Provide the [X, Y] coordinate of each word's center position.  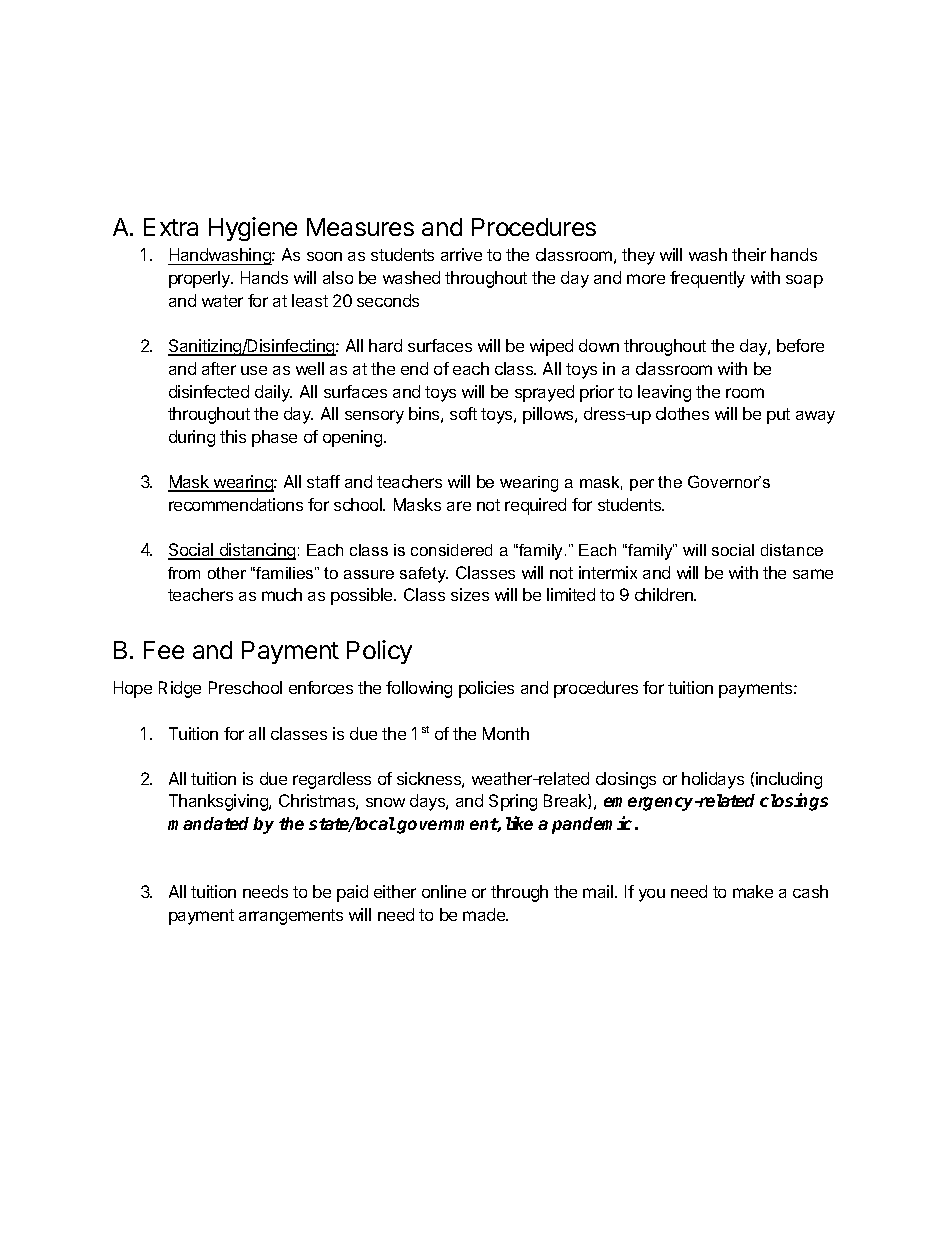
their [749, 254]
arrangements [291, 917]
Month [506, 733]
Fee [164, 650]
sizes [470, 594]
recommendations [236, 504]
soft [463, 413]
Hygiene [253, 229]
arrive [461, 254]
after [219, 368]
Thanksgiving [219, 802]
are [459, 506]
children [665, 594]
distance [792, 550]
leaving [664, 393]
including [789, 780]
